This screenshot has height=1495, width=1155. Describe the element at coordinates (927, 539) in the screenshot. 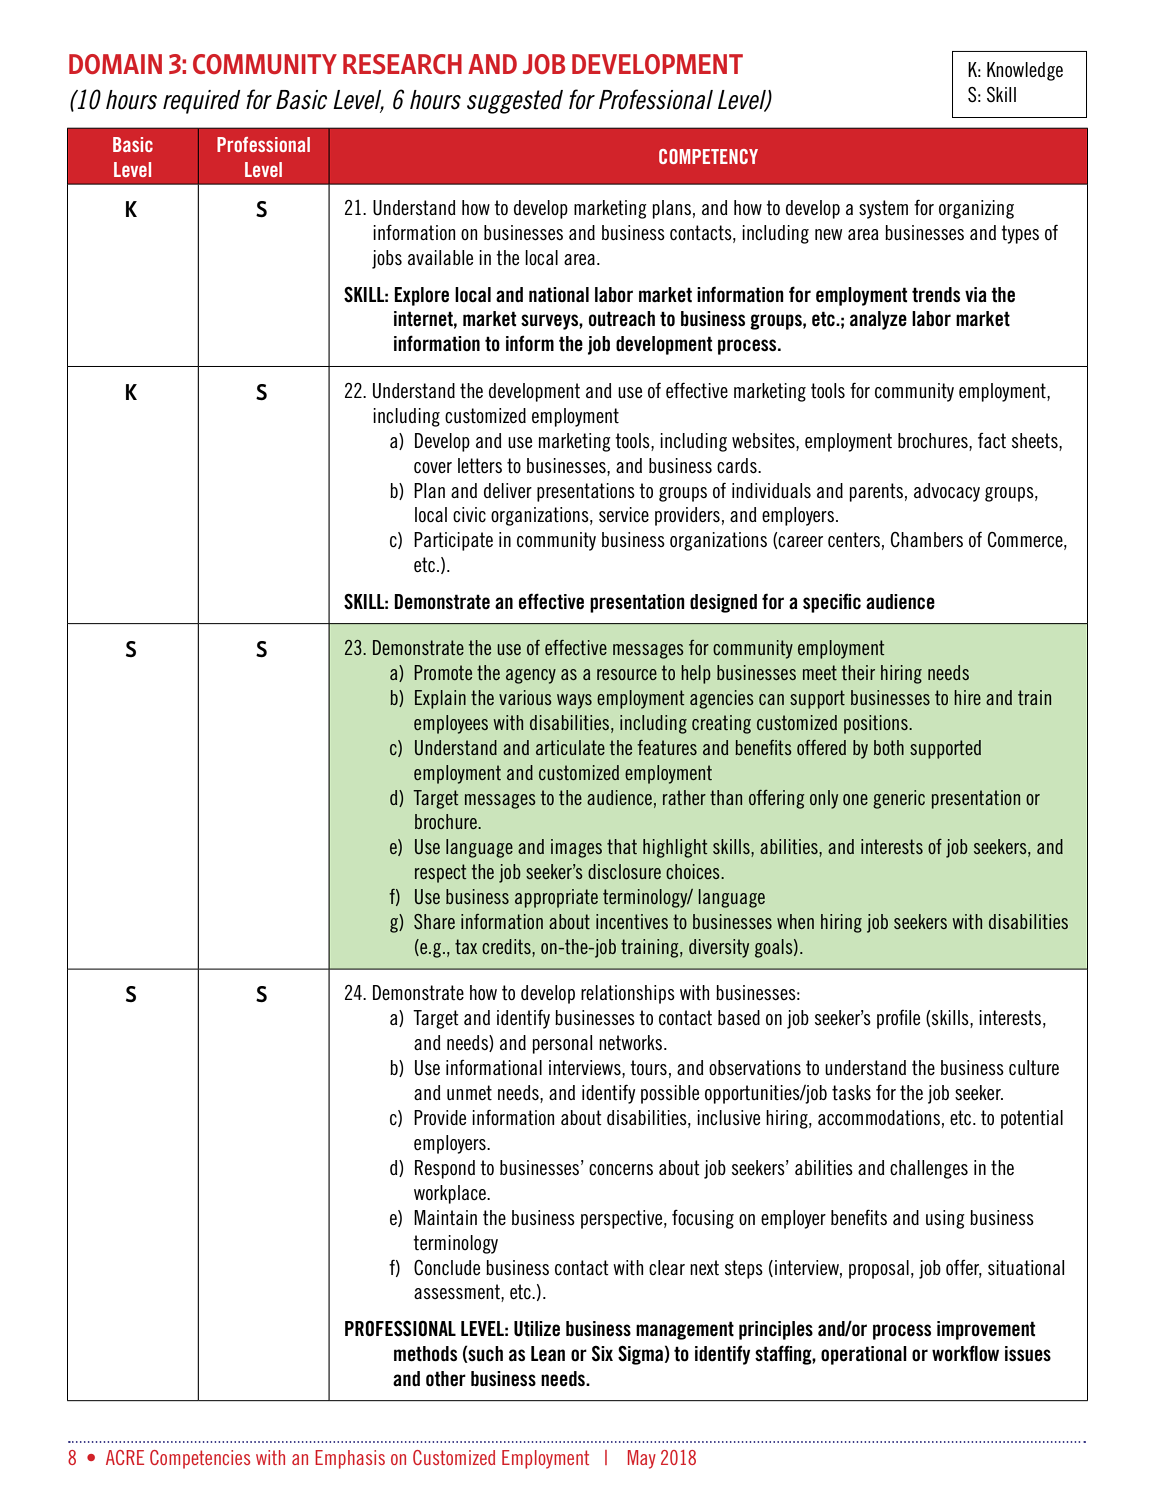

I see `Chambers` at that location.
